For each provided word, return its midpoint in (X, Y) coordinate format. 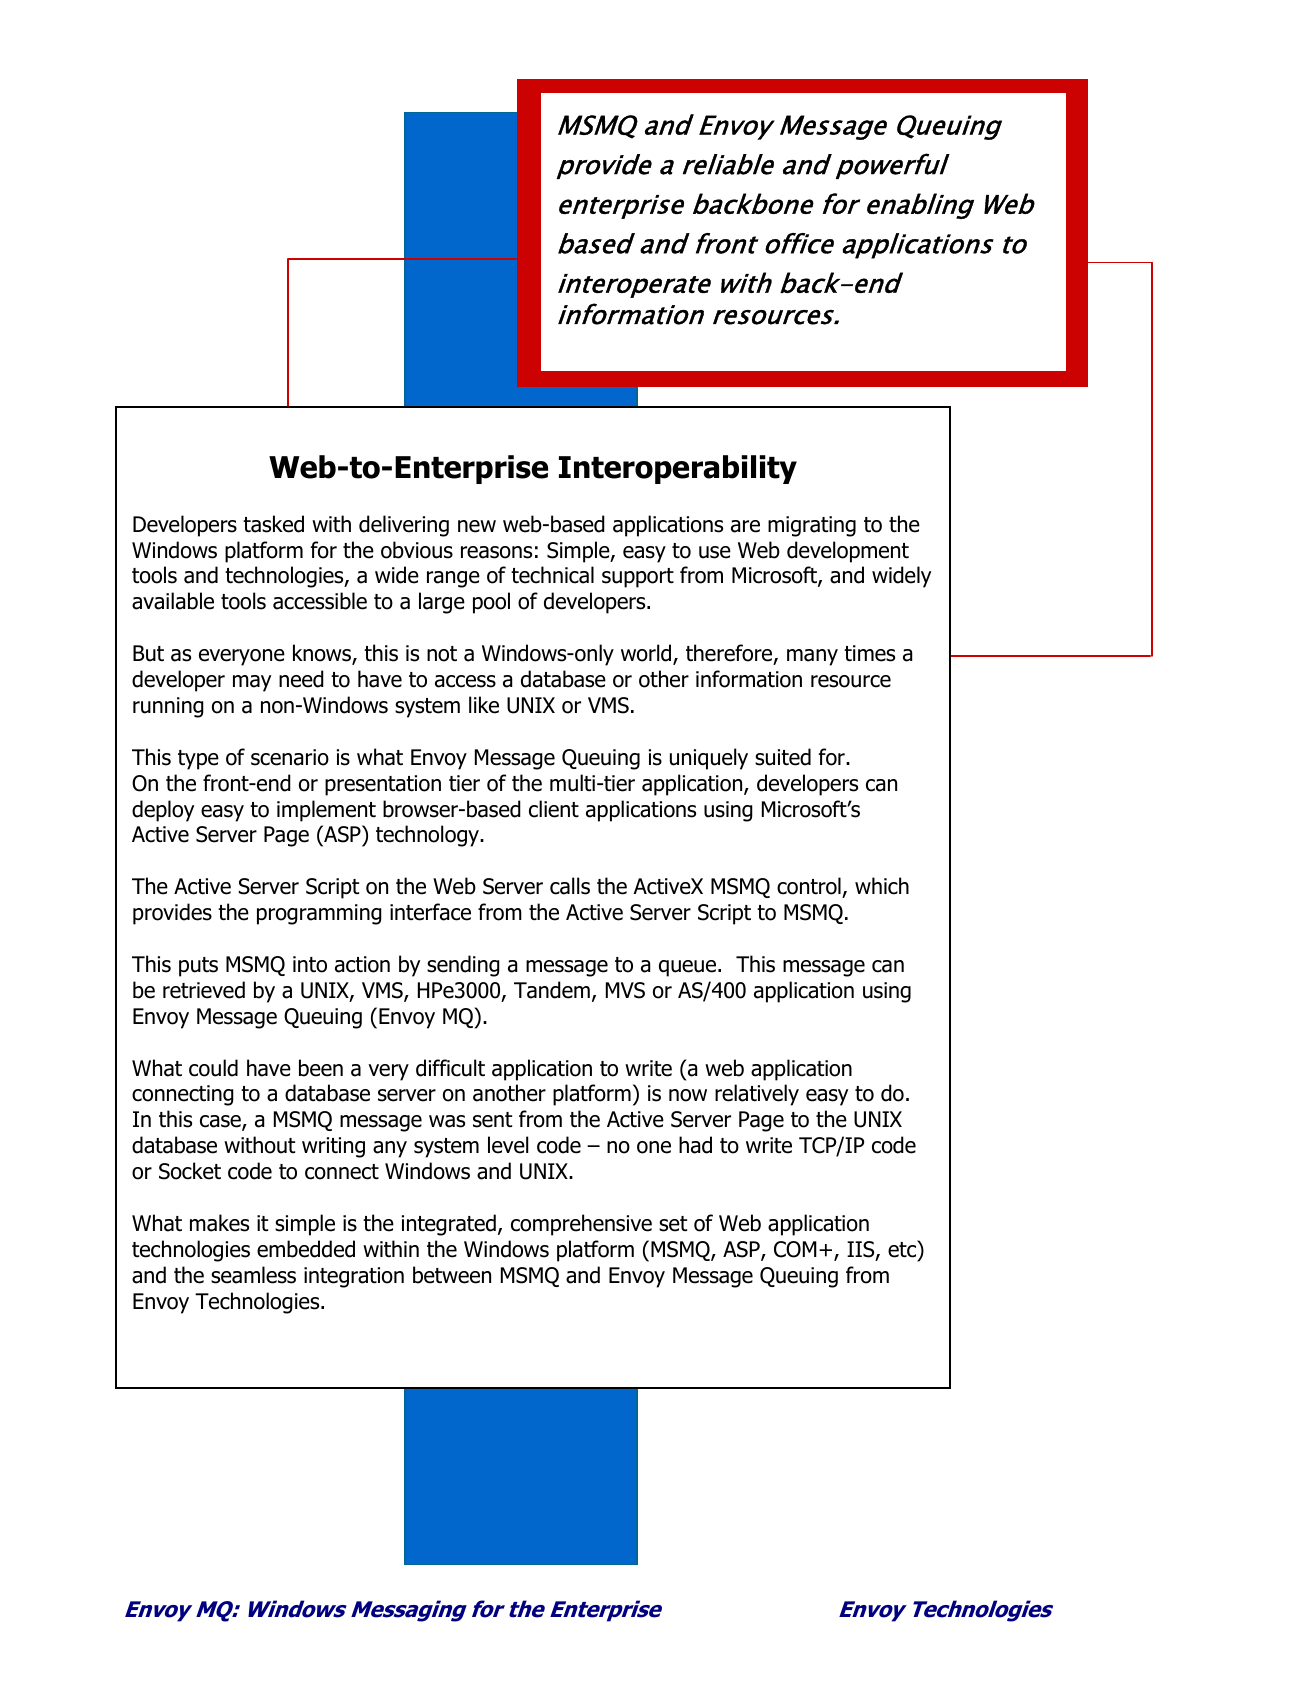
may (252, 683)
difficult (450, 1068)
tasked (273, 524)
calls (570, 886)
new (477, 526)
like (484, 705)
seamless (253, 1275)
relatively (757, 1095)
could (213, 1068)
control (809, 886)
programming (319, 914)
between (452, 1275)
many (812, 657)
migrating (812, 526)
